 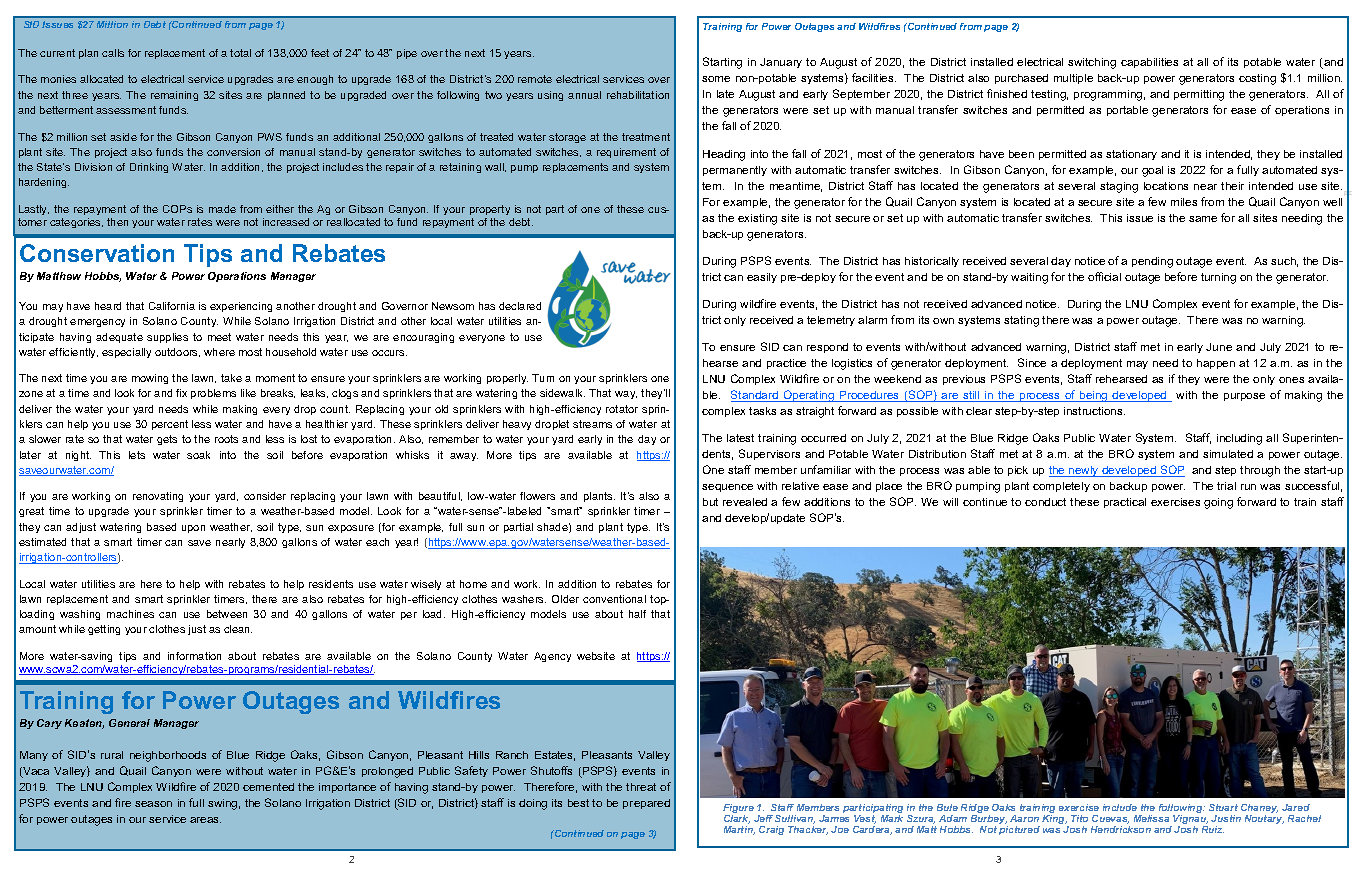 What do you see at coordinates (1149, 63) in the screenshot?
I see `capabilities` at bounding box center [1149, 63].
